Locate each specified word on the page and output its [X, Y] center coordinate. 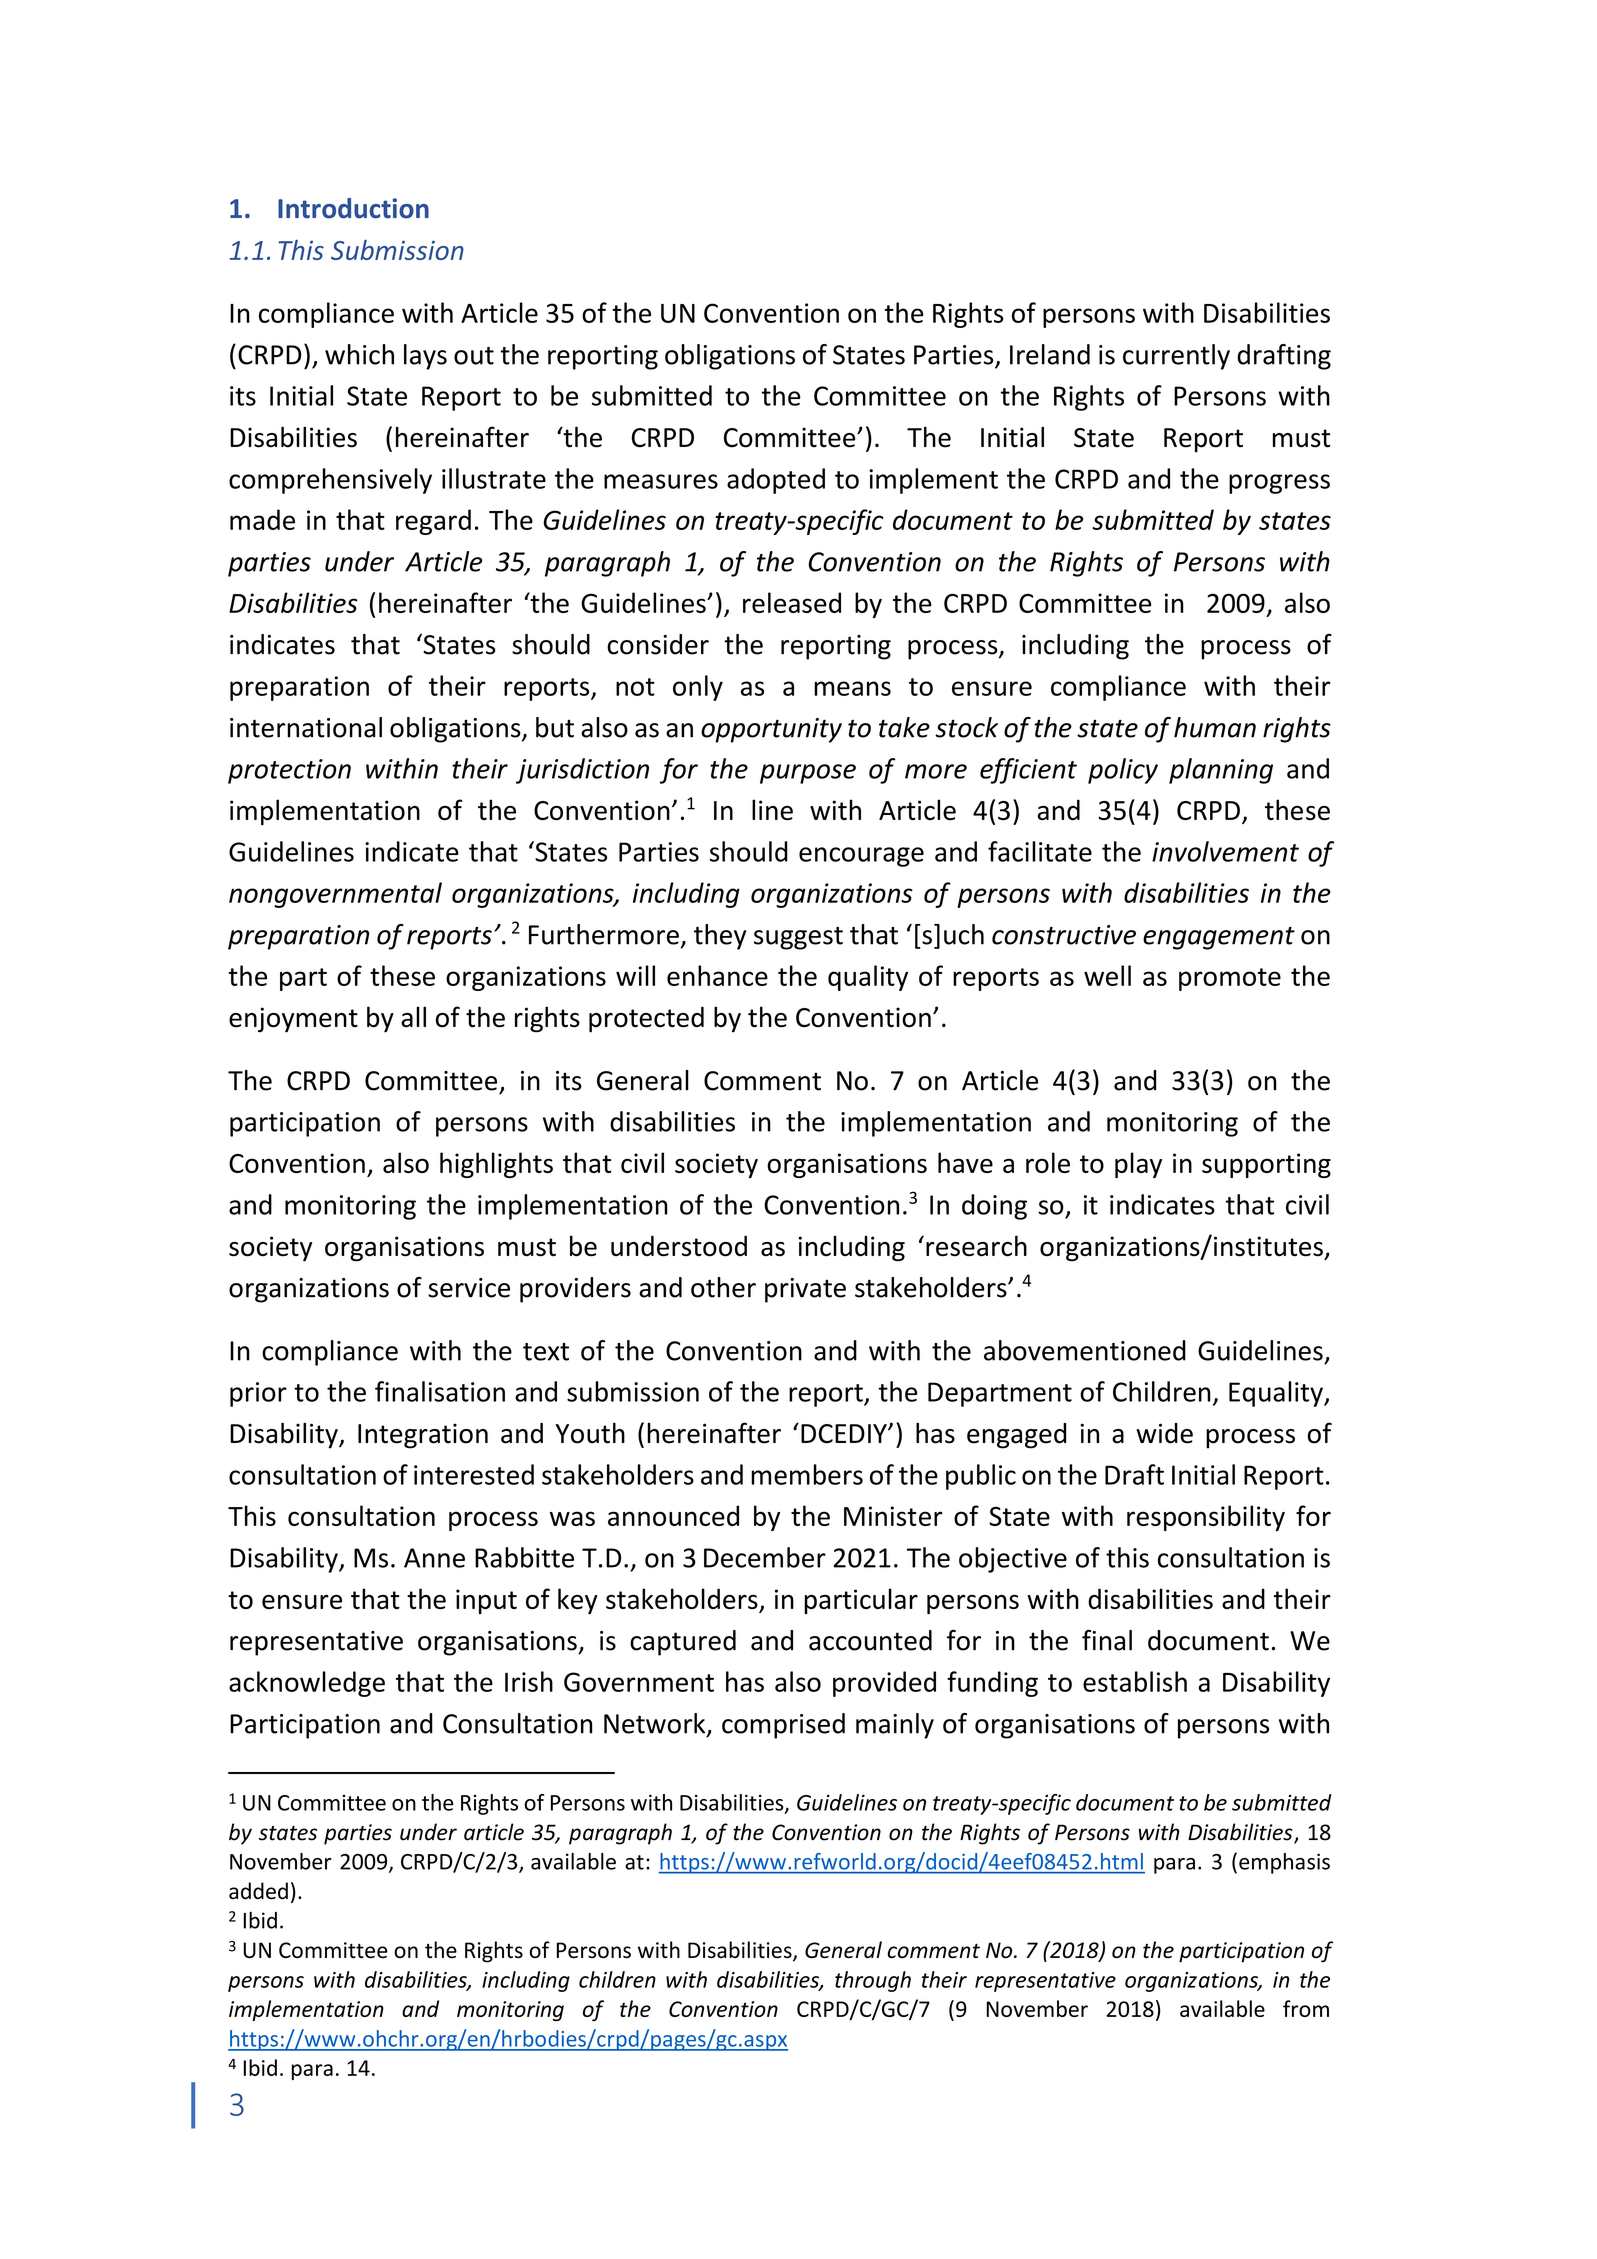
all [413, 1017]
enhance [717, 975]
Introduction [353, 208]
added [258, 1891]
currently [1176, 357]
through [873, 1981]
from [1306, 2008]
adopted [776, 481]
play [1138, 1165]
